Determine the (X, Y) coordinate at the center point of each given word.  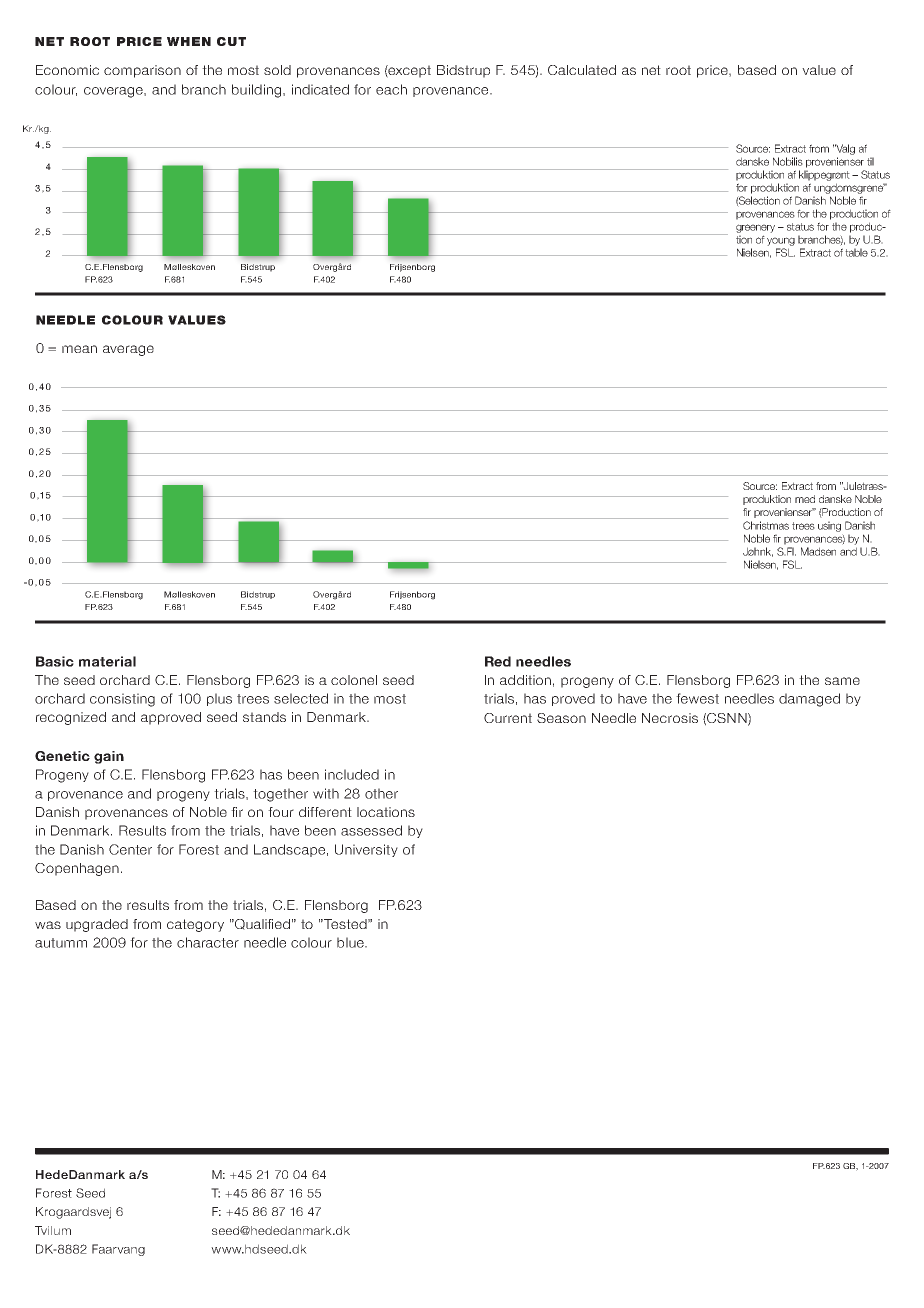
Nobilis (788, 161)
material (107, 661)
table (856, 252)
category (195, 925)
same (842, 681)
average (128, 350)
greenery (755, 228)
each (391, 89)
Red (498, 661)
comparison (142, 71)
